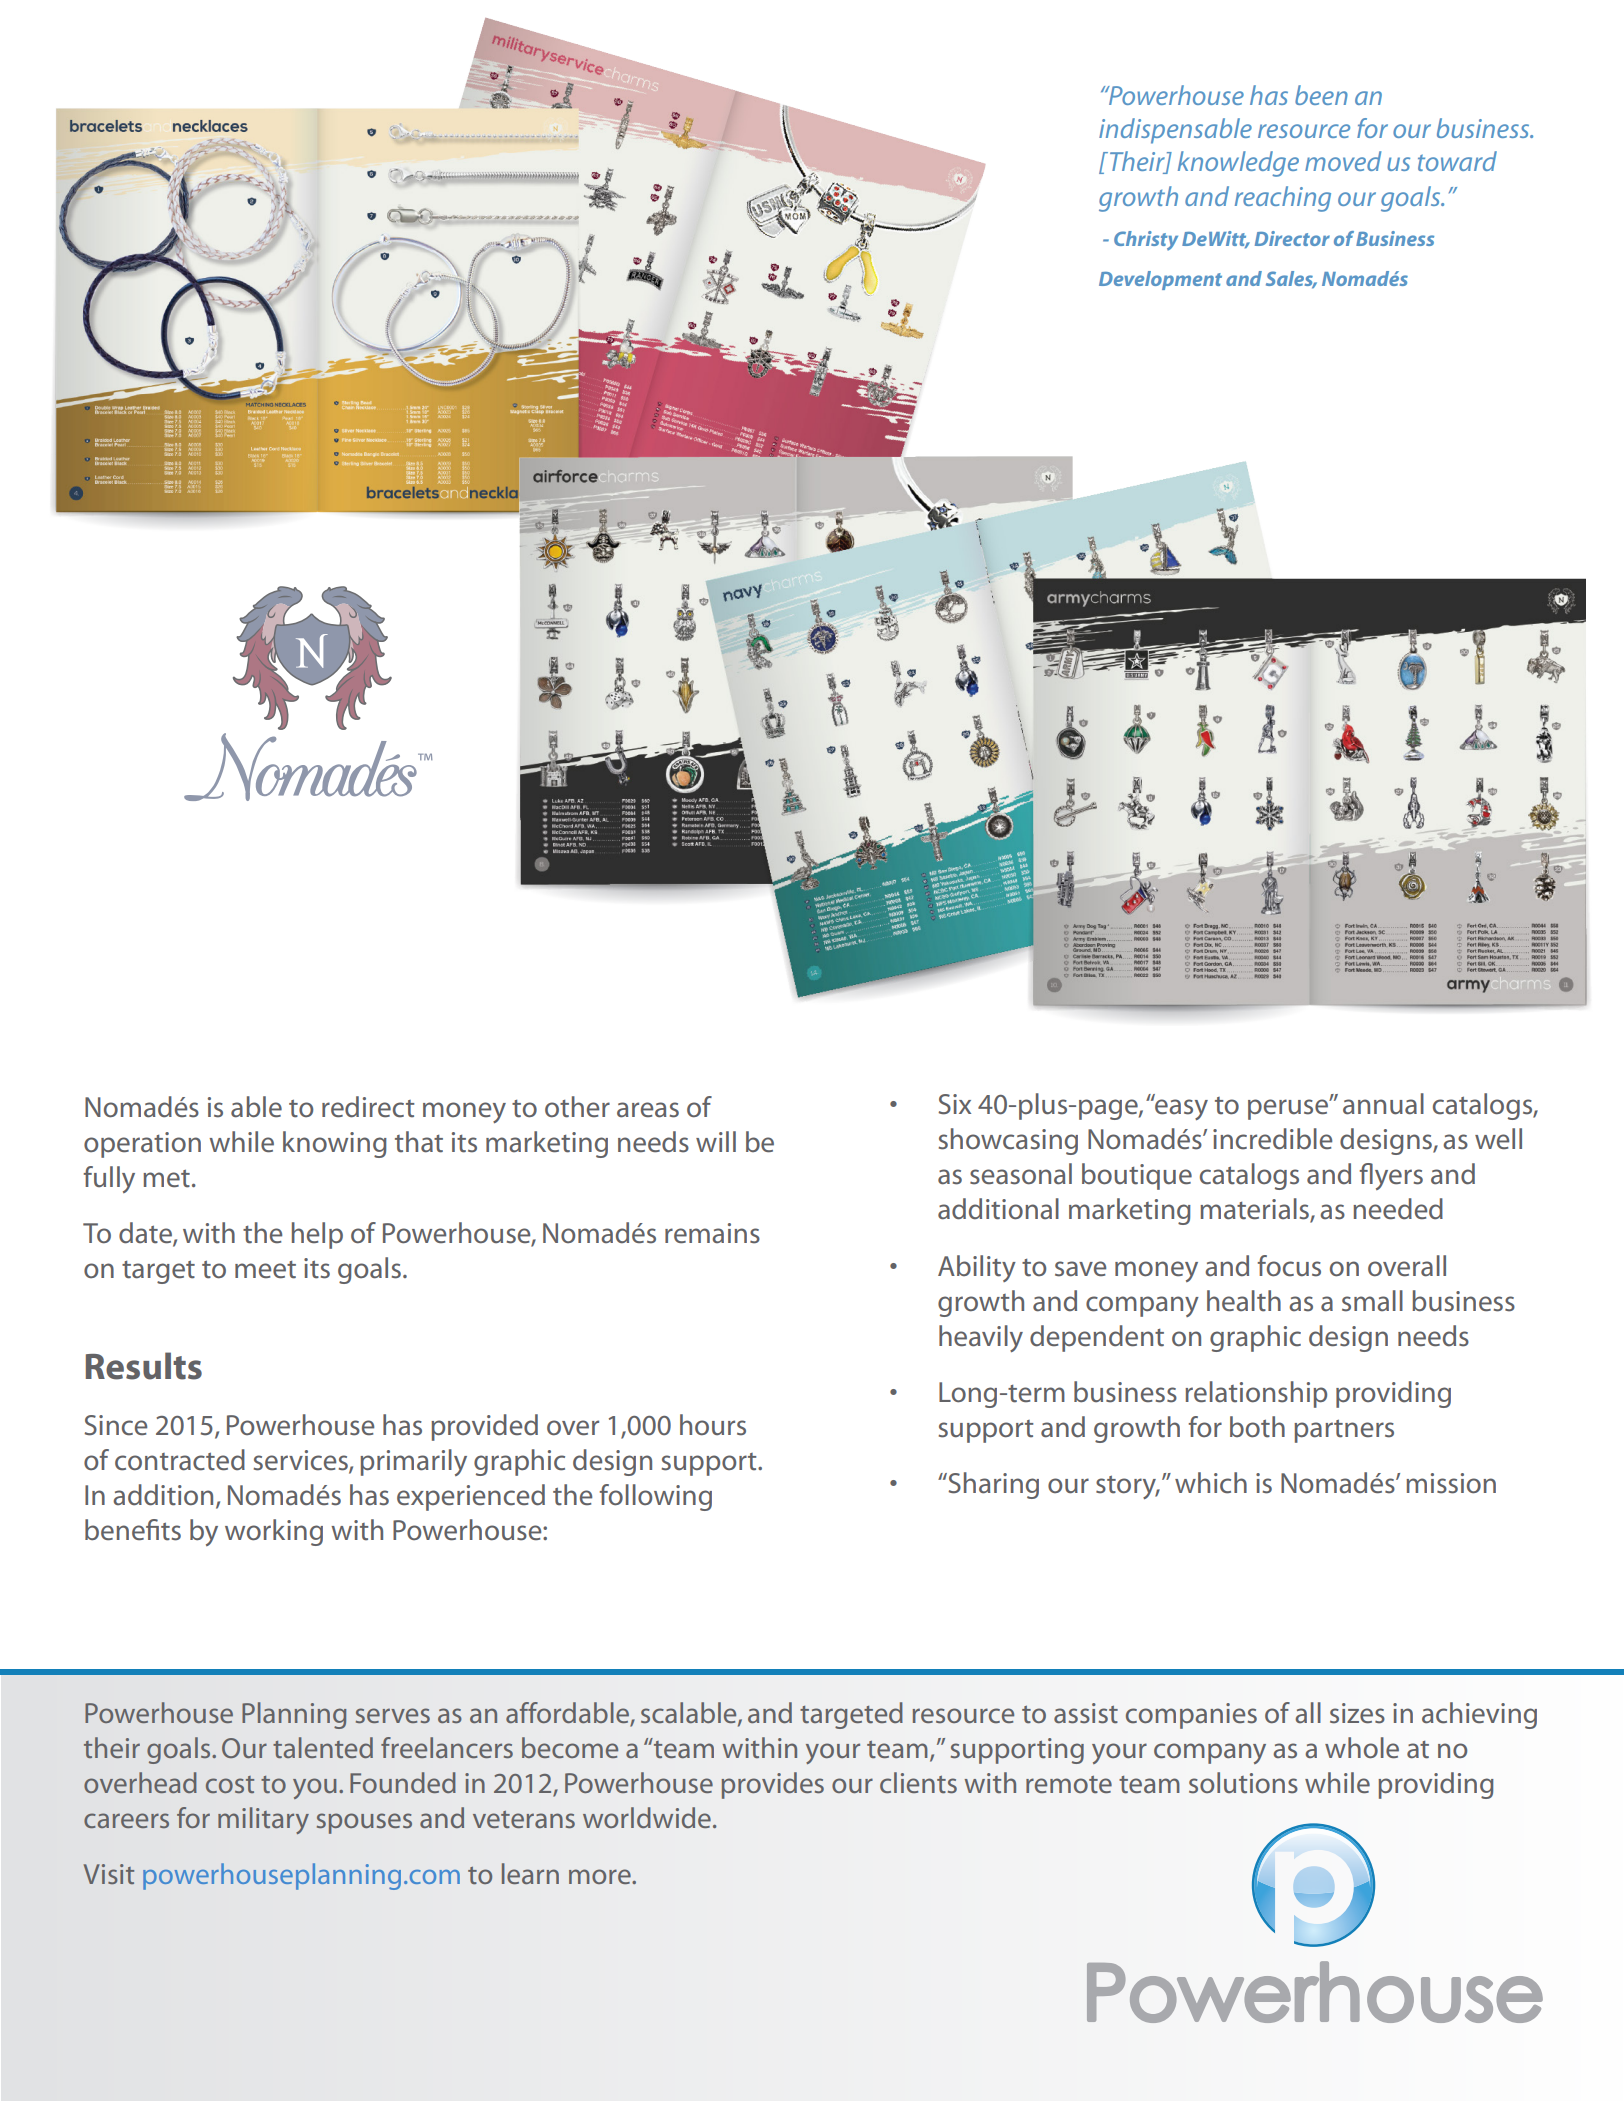 The image size is (1624, 2102). What do you see at coordinates (773, 1785) in the screenshot?
I see `provides` at bounding box center [773, 1785].
